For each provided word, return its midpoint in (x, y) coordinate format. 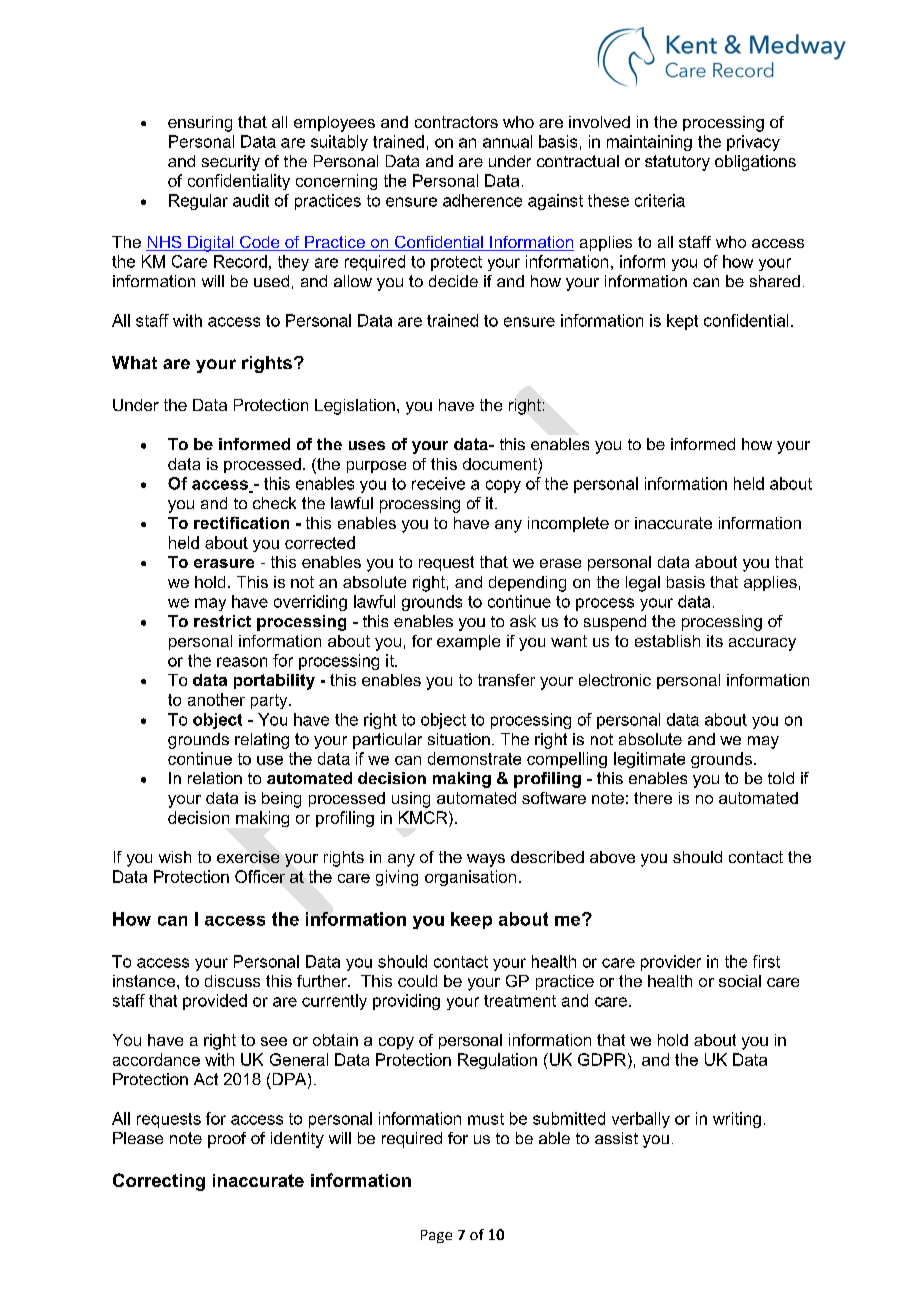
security (231, 163)
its (715, 641)
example (468, 642)
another (216, 699)
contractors (456, 122)
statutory (677, 163)
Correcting (159, 1182)
